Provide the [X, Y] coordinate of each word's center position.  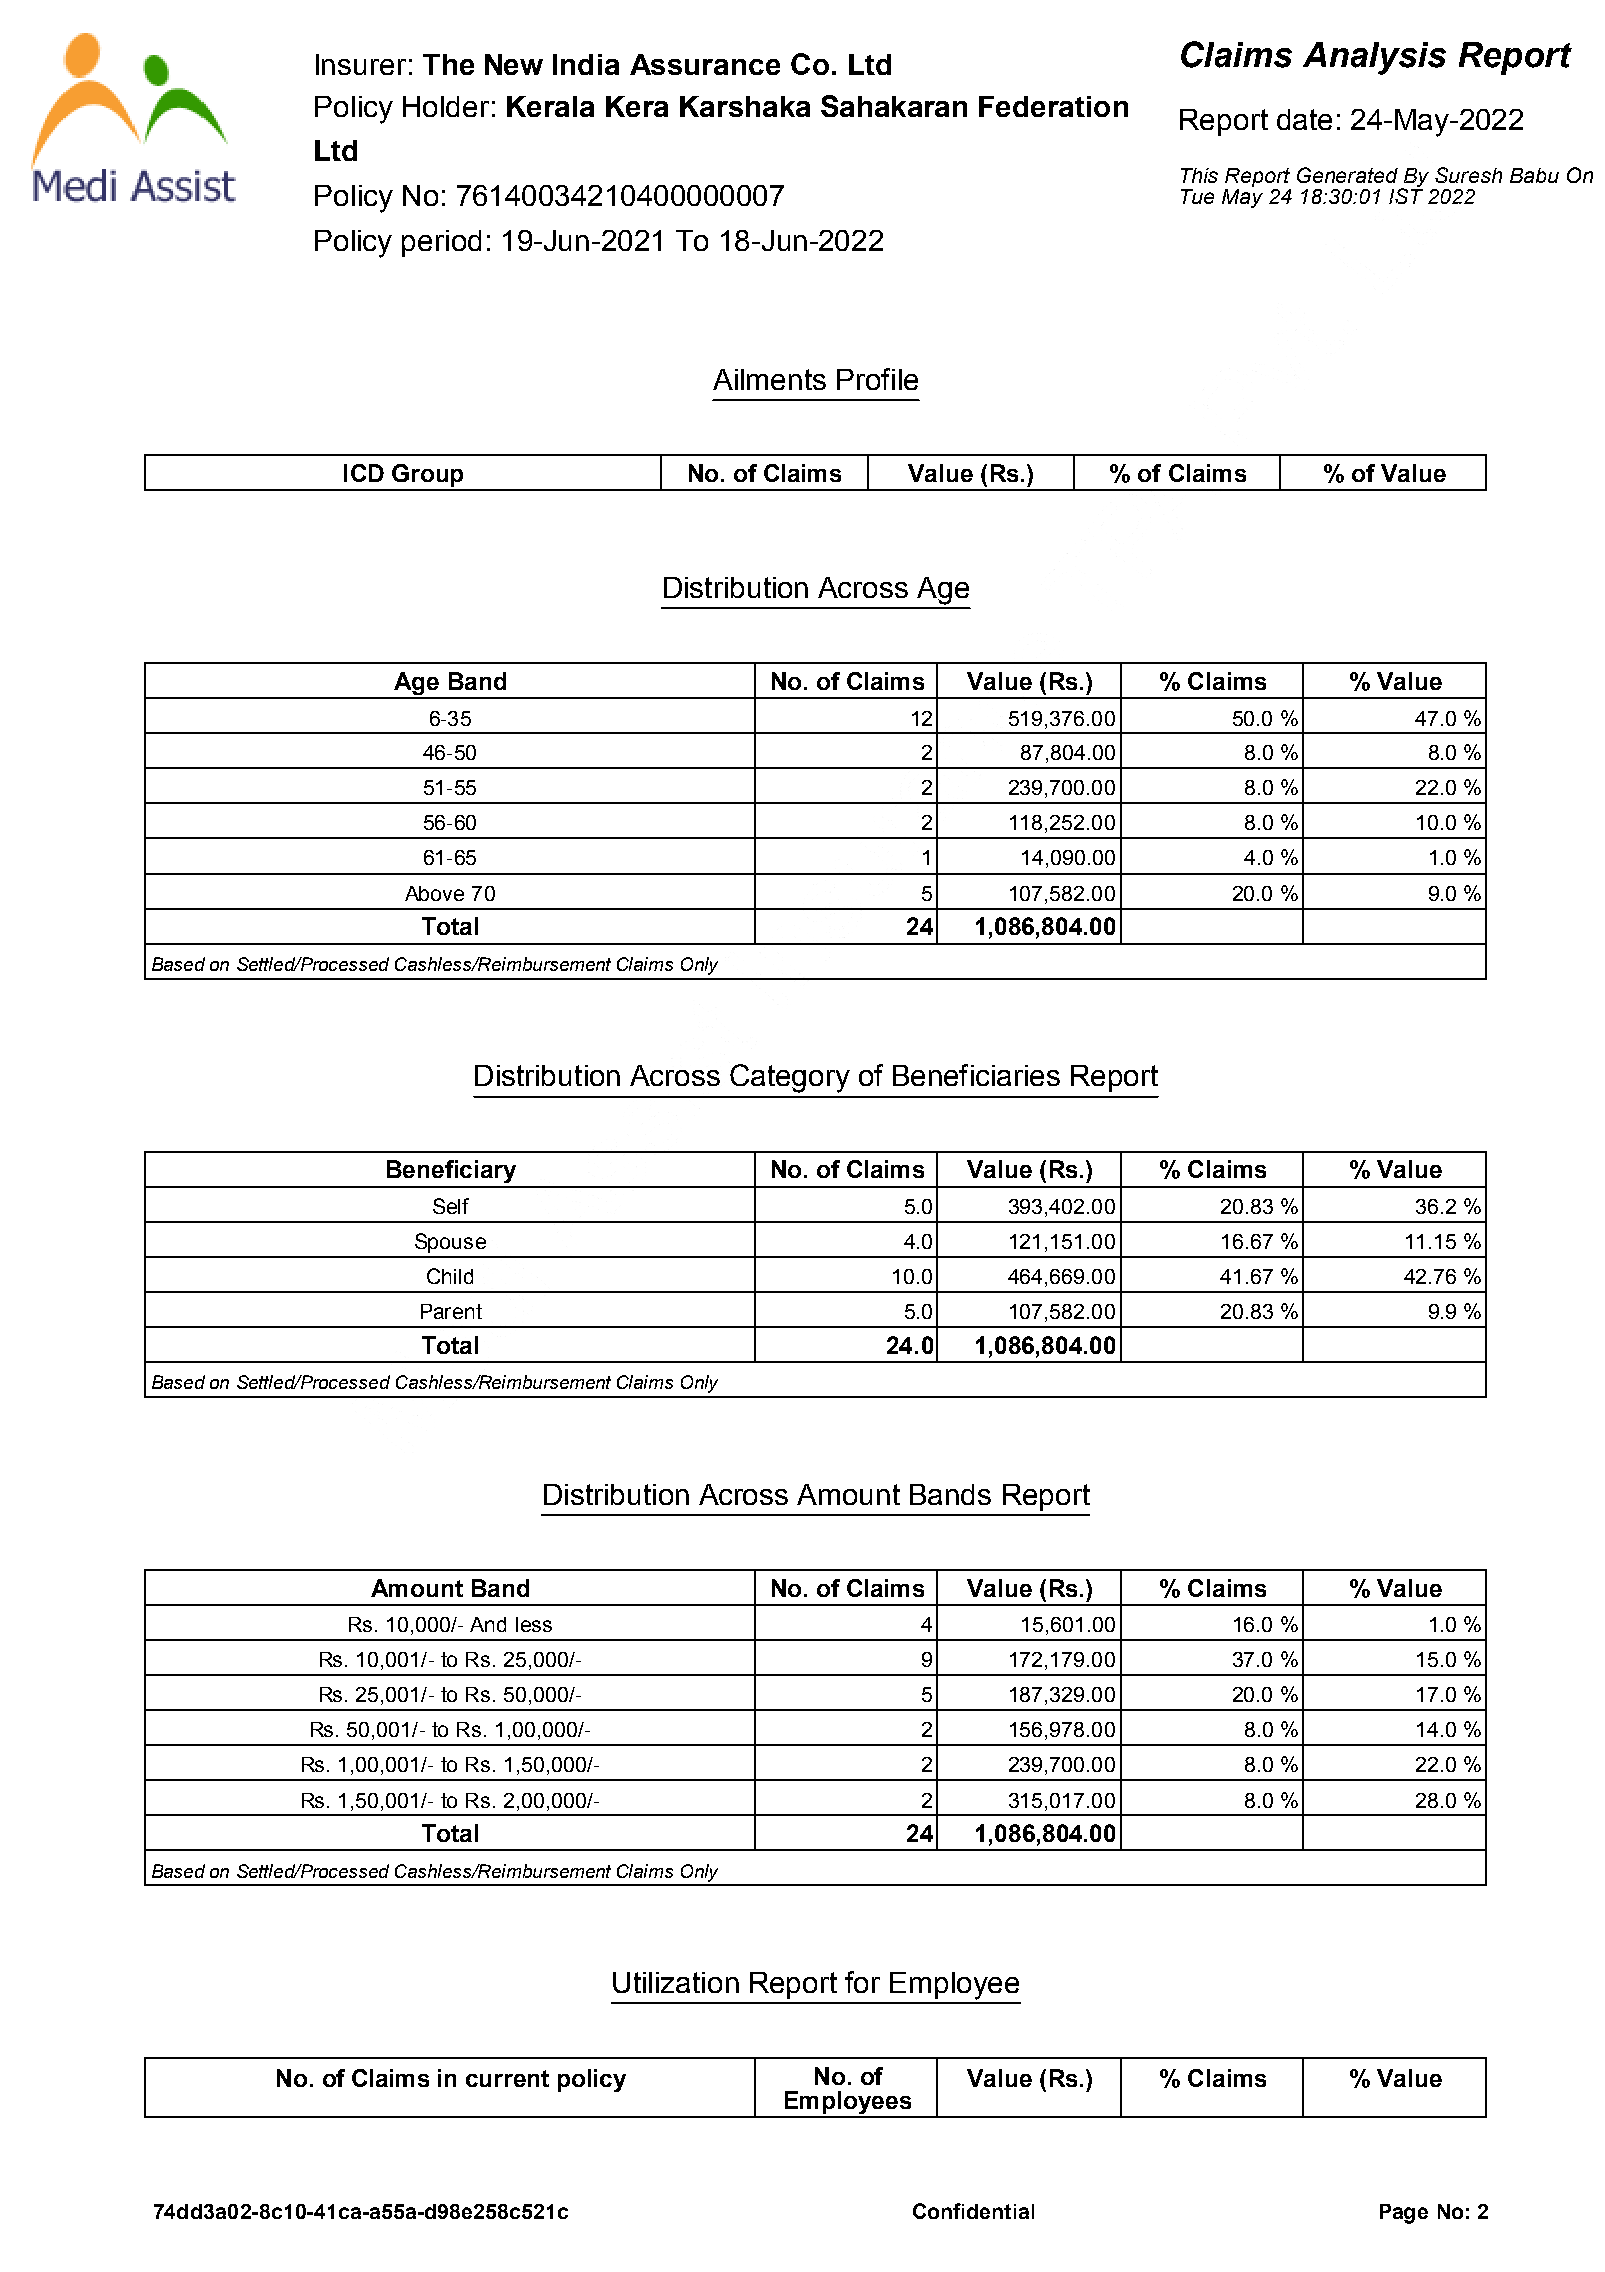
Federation [1053, 106]
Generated [1347, 175]
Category [790, 1078]
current [507, 2078]
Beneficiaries [976, 1075]
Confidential [973, 2211]
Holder [446, 106]
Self [451, 1206]
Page [1404, 2214]
